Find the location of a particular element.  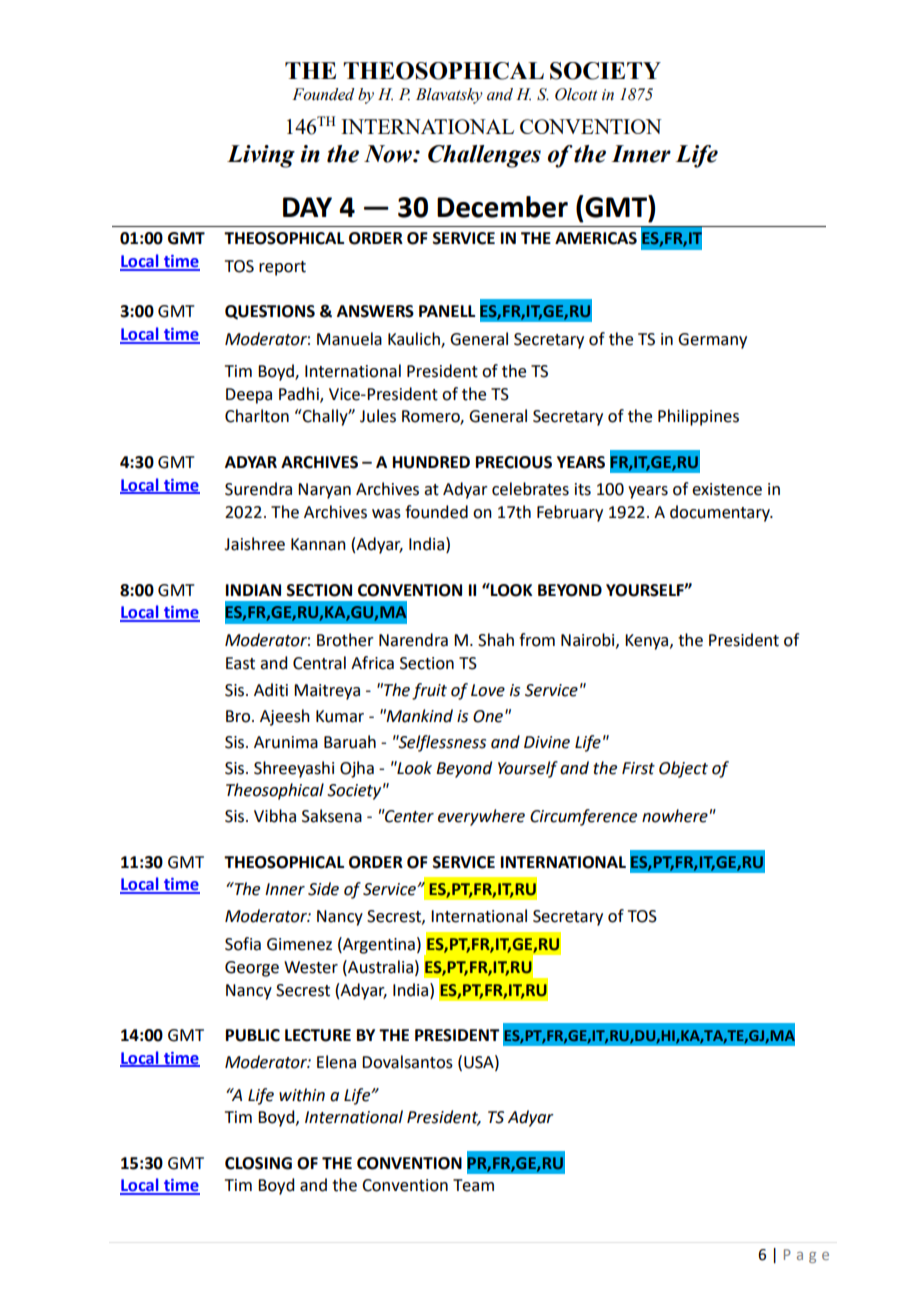

Living is located at coordinates (261, 156).
